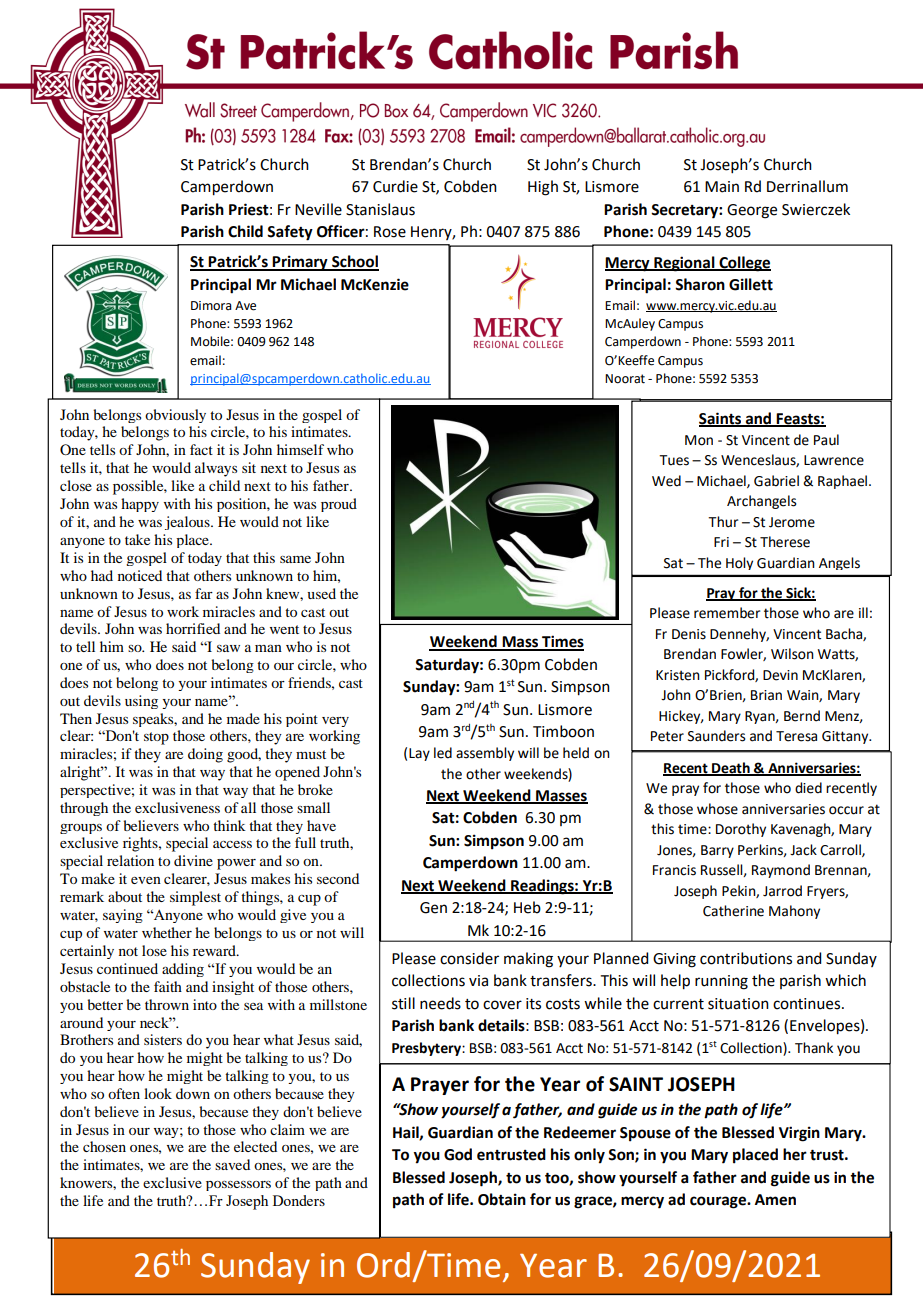  I want to click on fact, so click(201, 449).
